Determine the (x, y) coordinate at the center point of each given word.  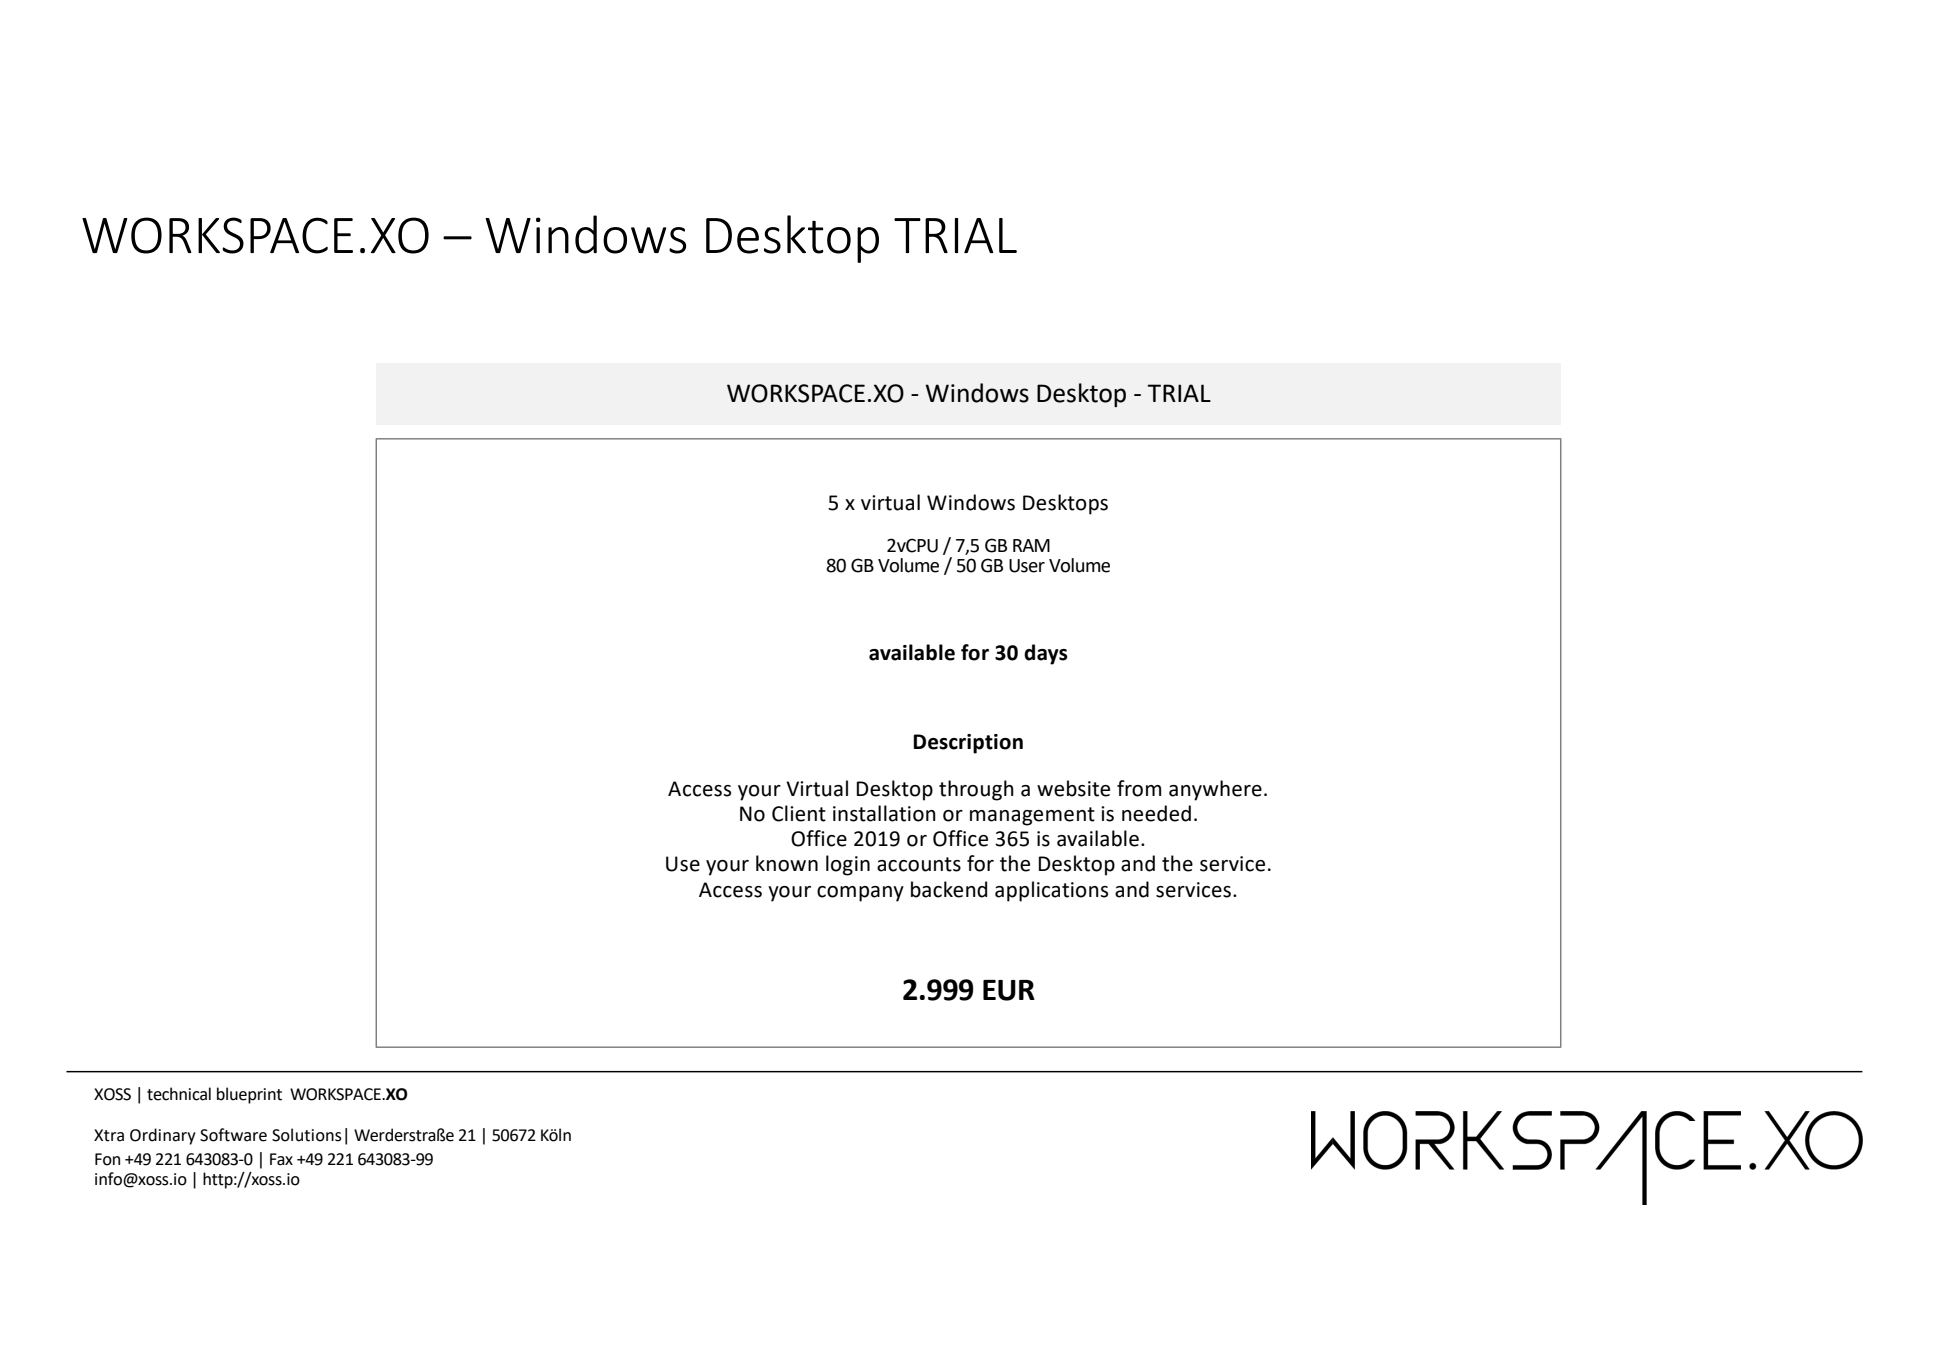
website (1073, 788)
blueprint (249, 1095)
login (848, 865)
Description (968, 744)
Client (799, 813)
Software (233, 1135)
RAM (1031, 545)
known (787, 863)
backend (949, 889)
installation (884, 813)
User (1027, 566)
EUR (1009, 990)
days (1046, 654)
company (860, 894)
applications (1051, 891)
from (1139, 788)
